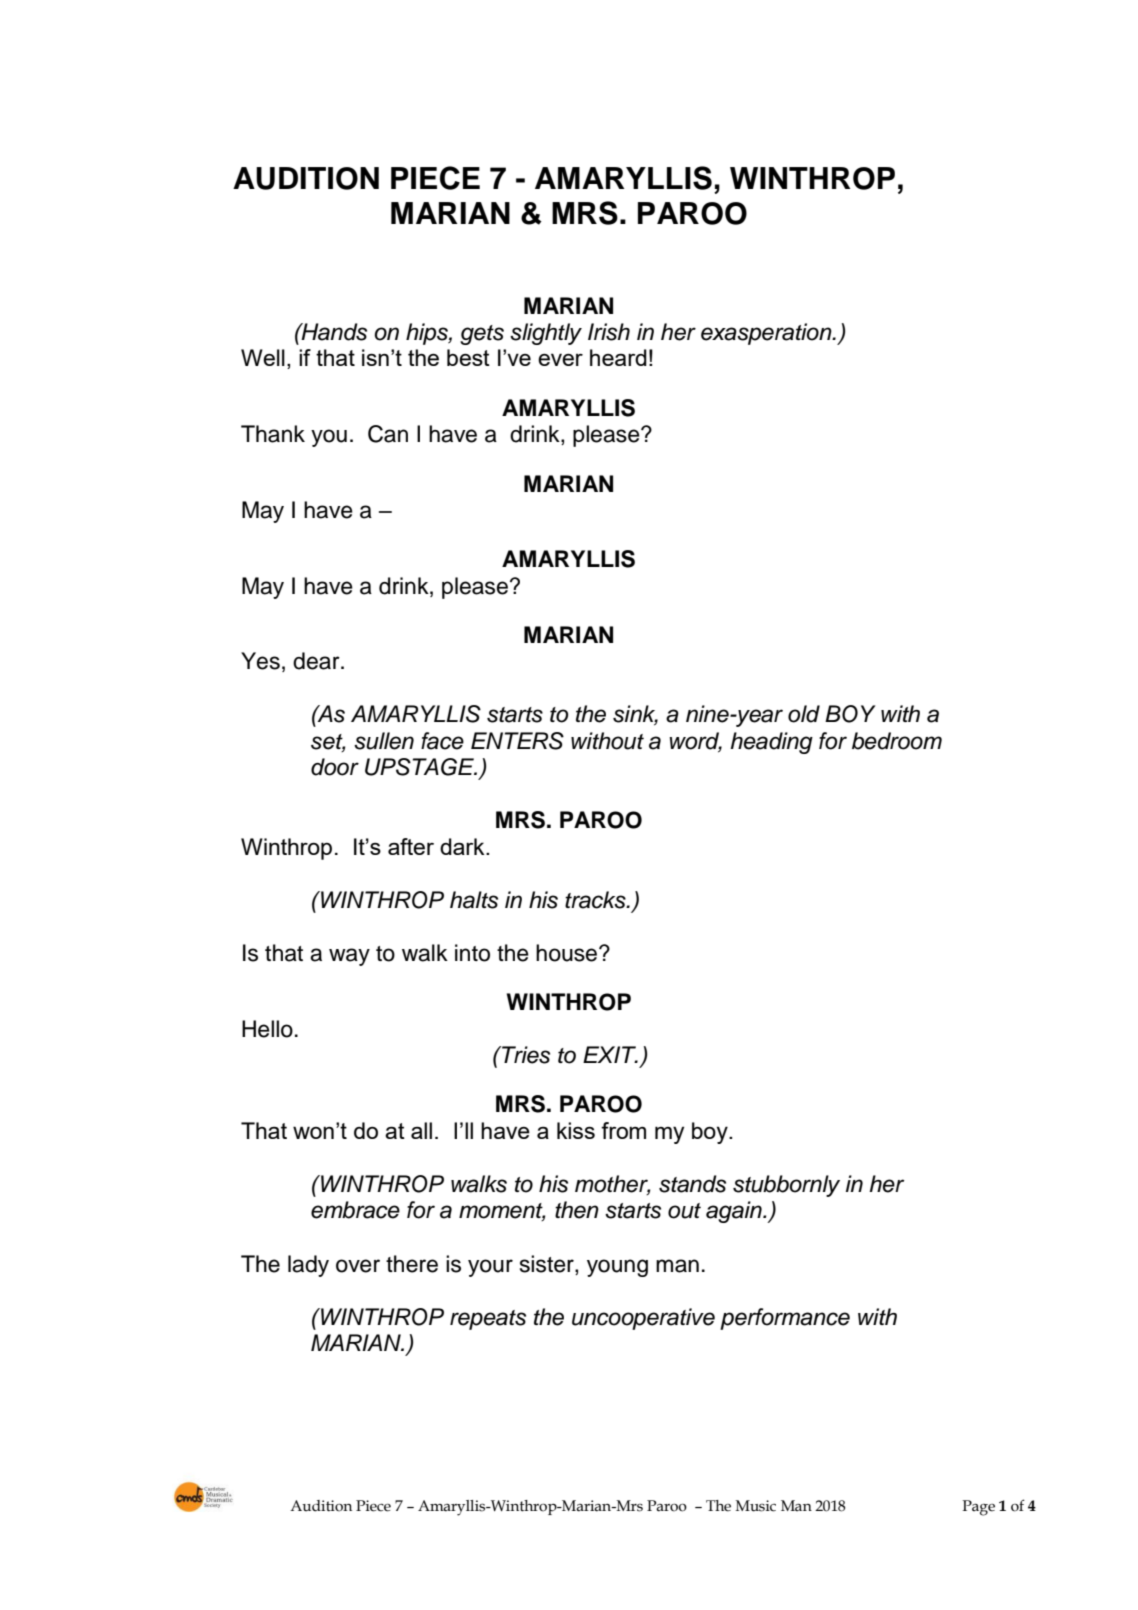 This screenshot has height=1610, width=1138. I want to click on exasperation, so click(767, 334).
